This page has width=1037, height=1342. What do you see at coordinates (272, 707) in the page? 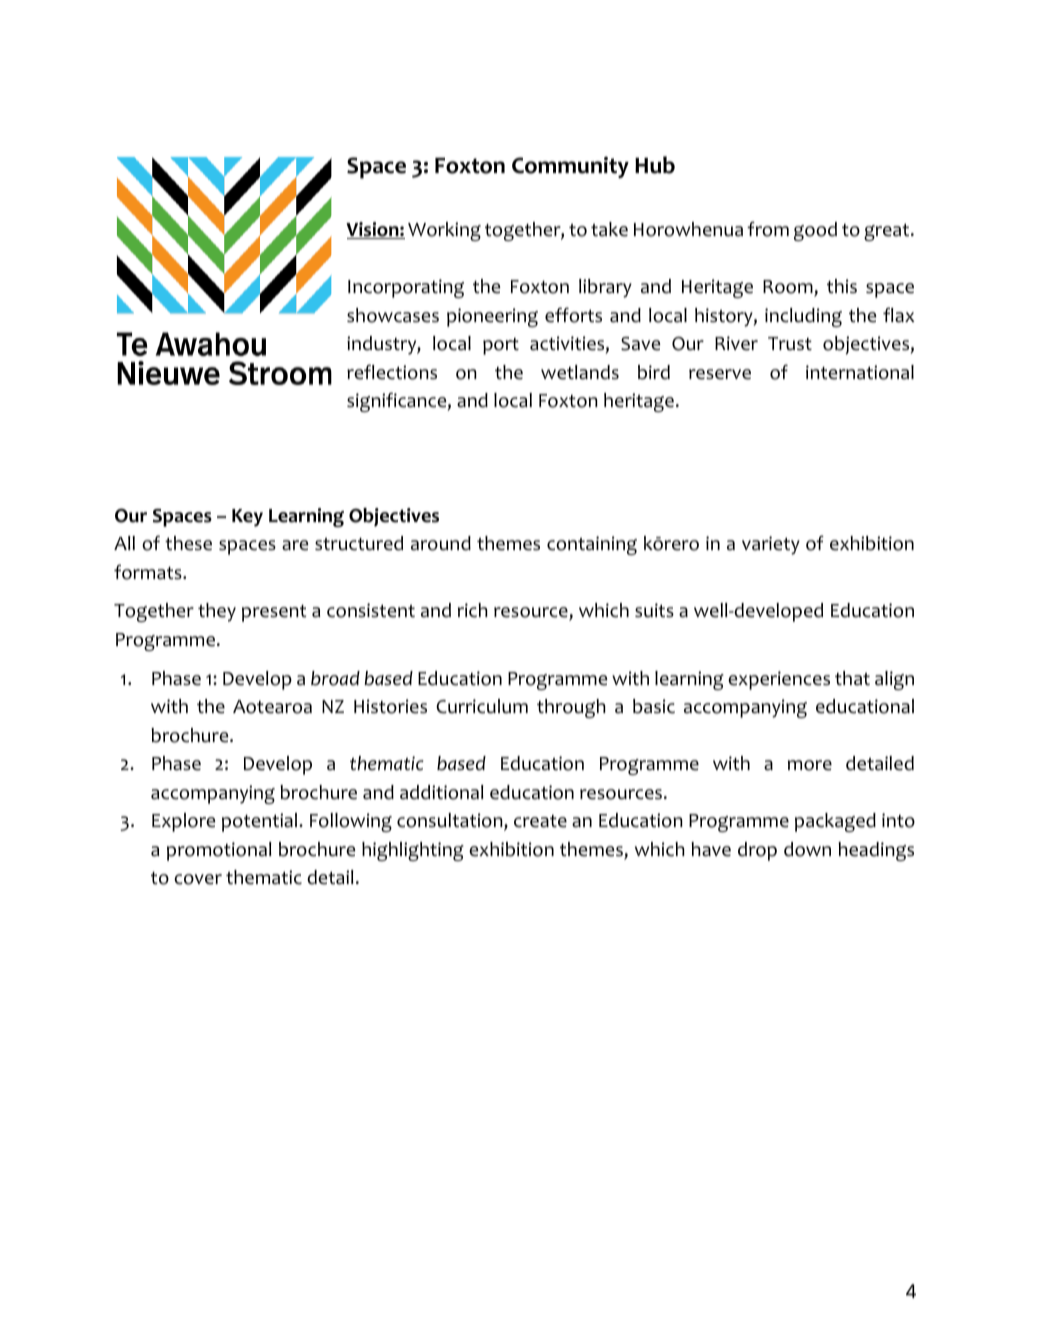
I see `Aotearoa` at bounding box center [272, 707].
